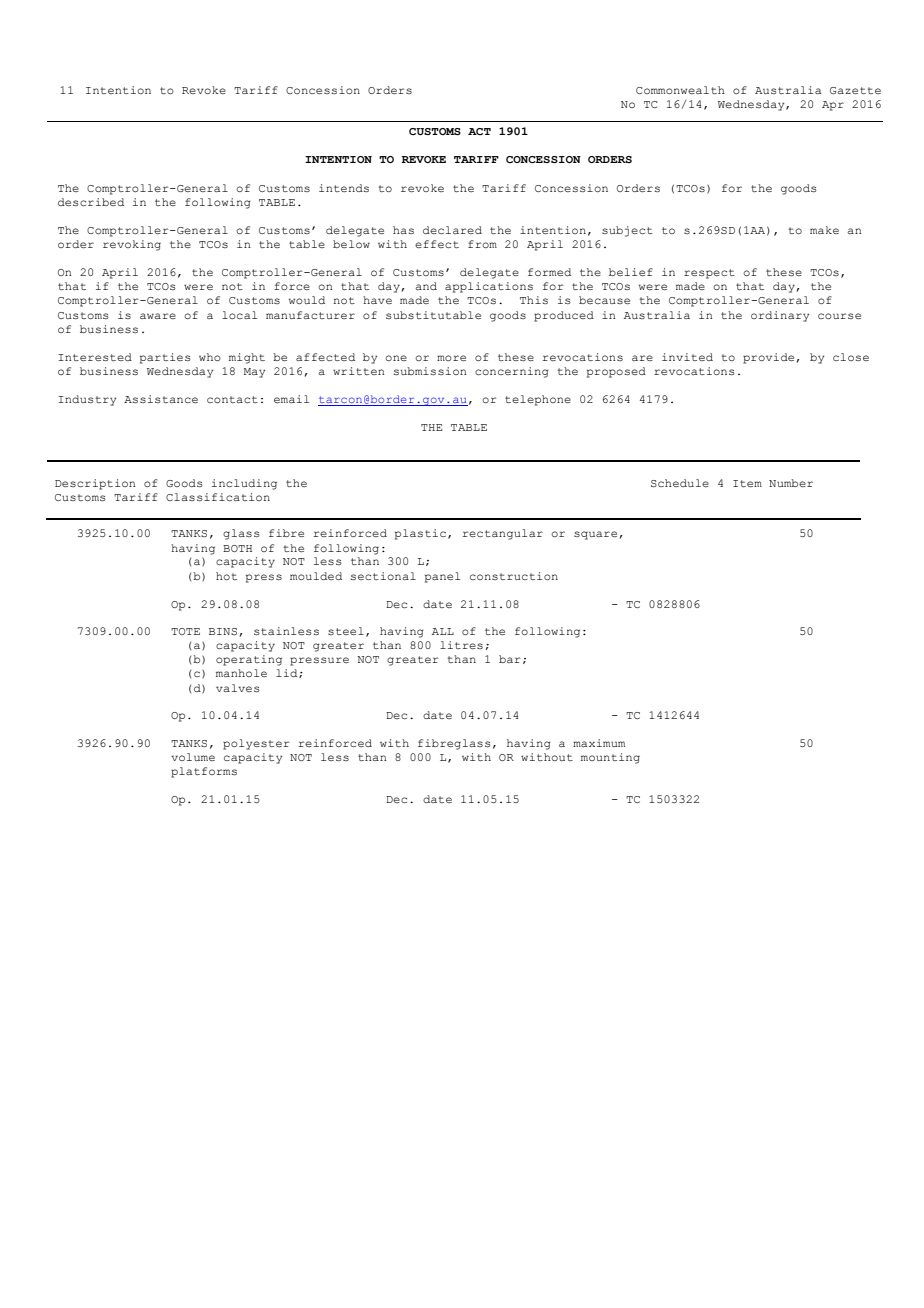 This screenshot has height=1308, width=924. I want to click on Gazette, so click(855, 90).
